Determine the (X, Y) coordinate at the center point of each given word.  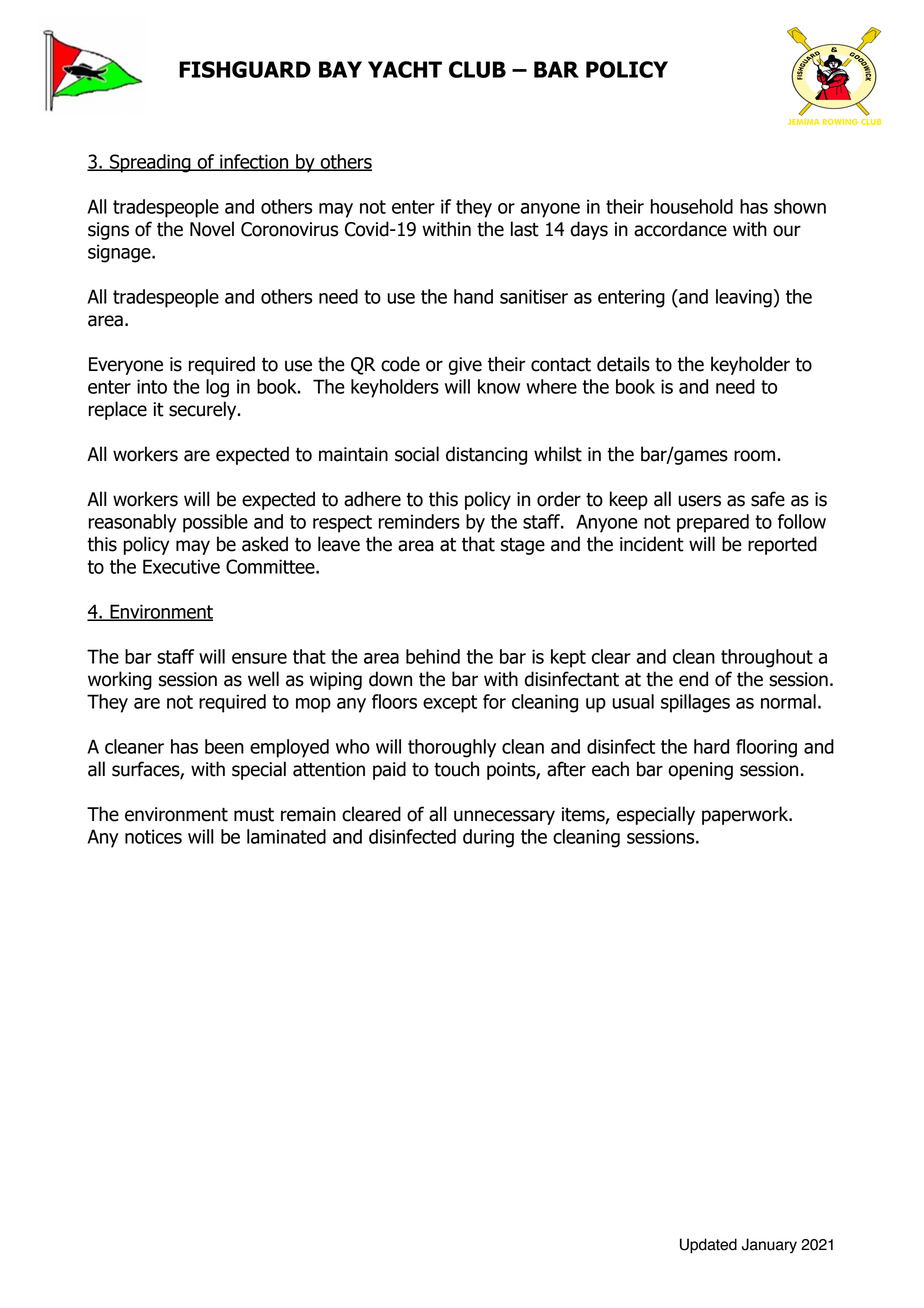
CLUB (477, 69)
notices (153, 836)
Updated (708, 1246)
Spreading (150, 163)
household (692, 206)
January (769, 1246)
